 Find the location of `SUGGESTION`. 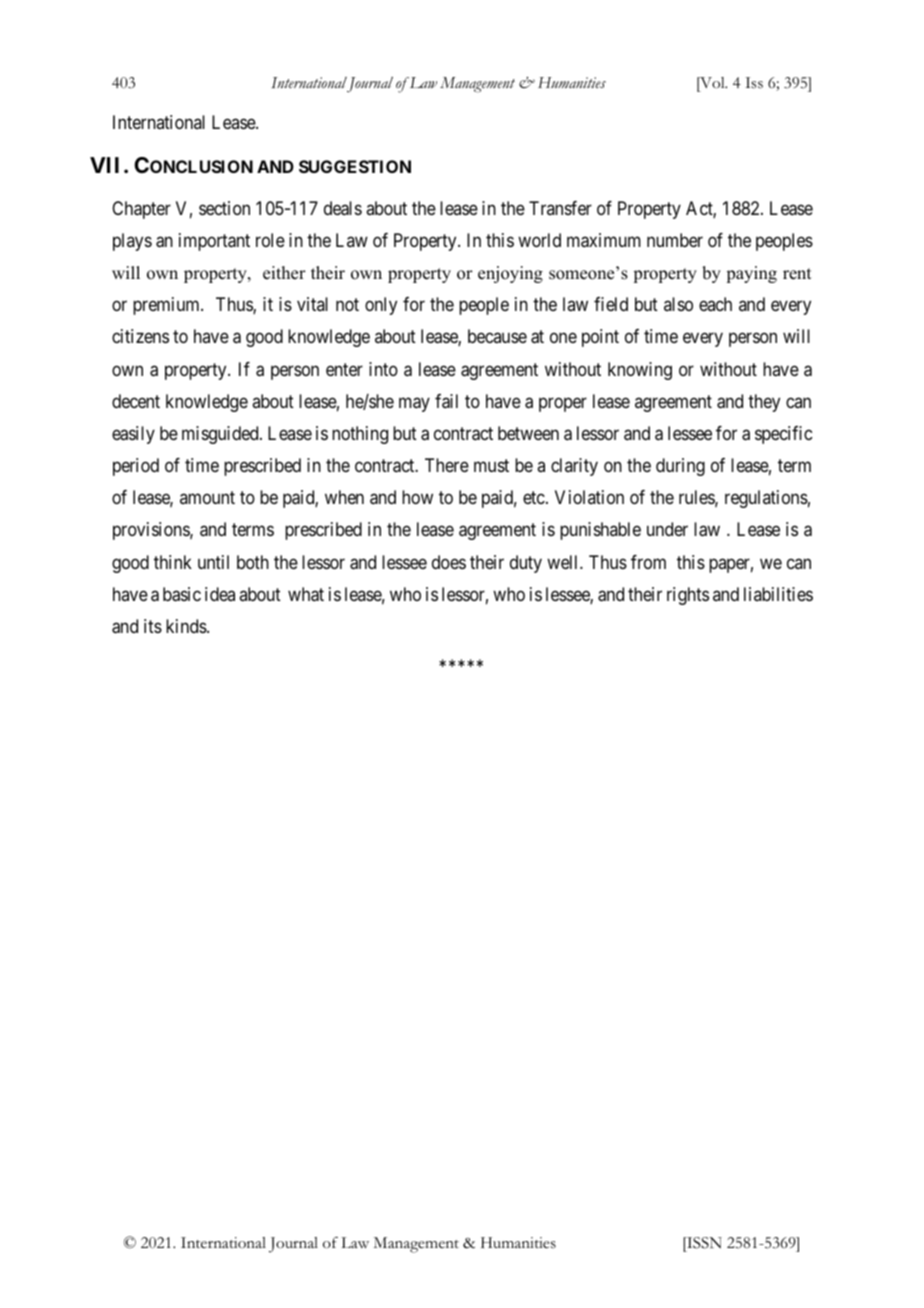

SUGGESTION is located at coordinates (355, 166).
